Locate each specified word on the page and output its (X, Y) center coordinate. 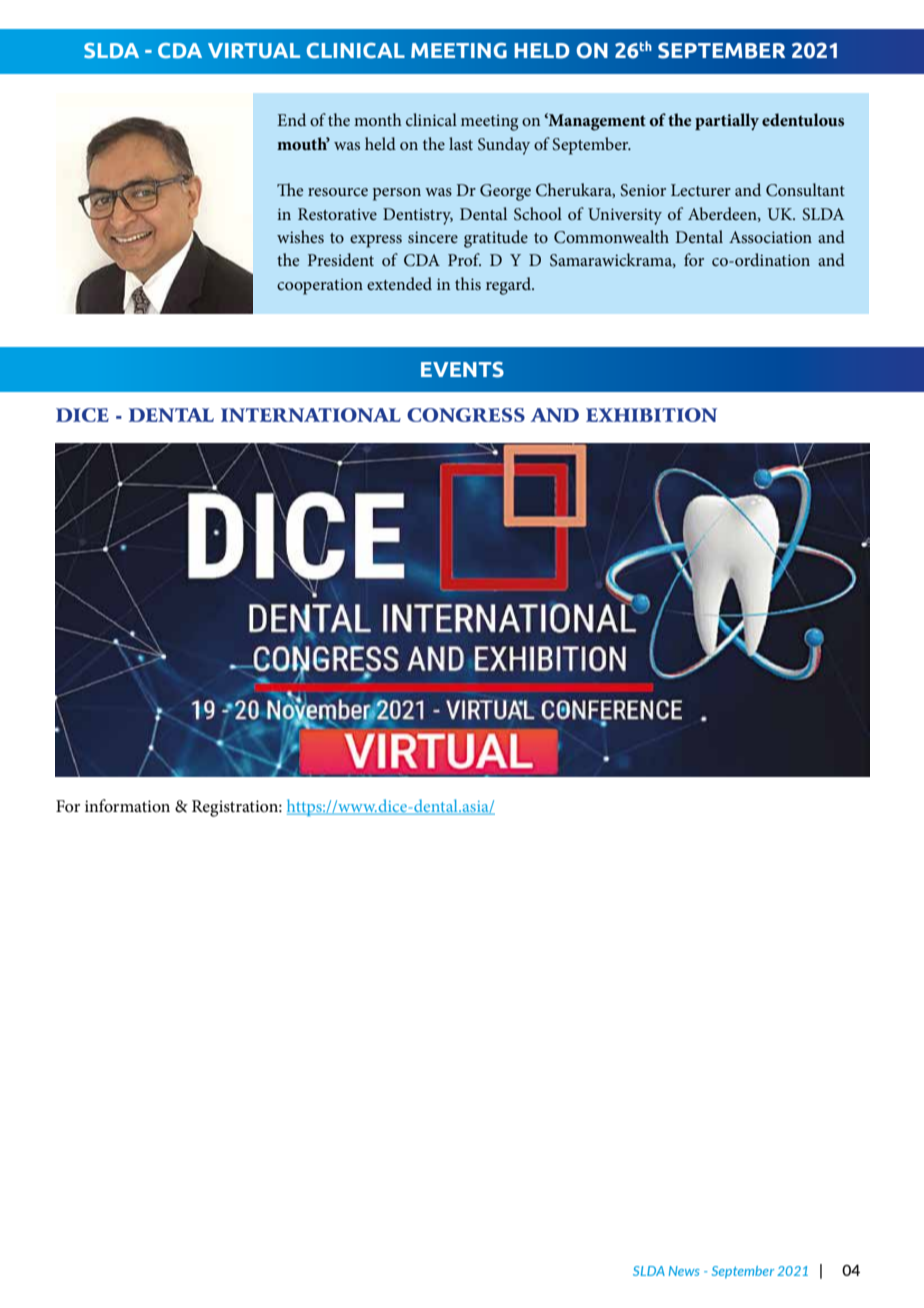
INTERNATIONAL (311, 415)
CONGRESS (466, 415)
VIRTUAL (254, 51)
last (461, 143)
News (684, 1271)
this (468, 283)
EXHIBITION (651, 415)
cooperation (320, 286)
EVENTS (462, 370)
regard (509, 286)
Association (770, 237)
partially (727, 122)
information (127, 806)
